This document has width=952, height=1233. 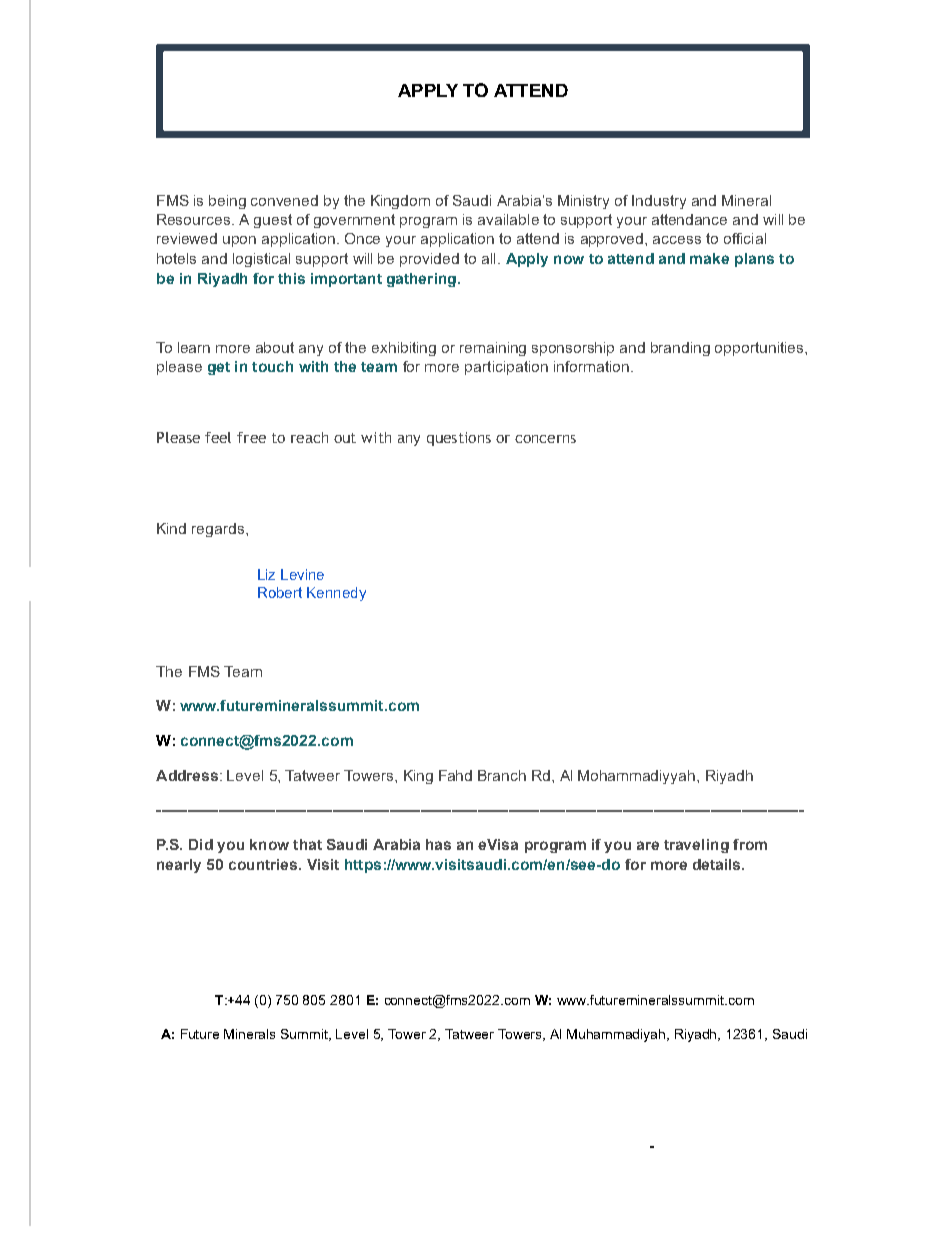 I want to click on questions, so click(x=459, y=439).
